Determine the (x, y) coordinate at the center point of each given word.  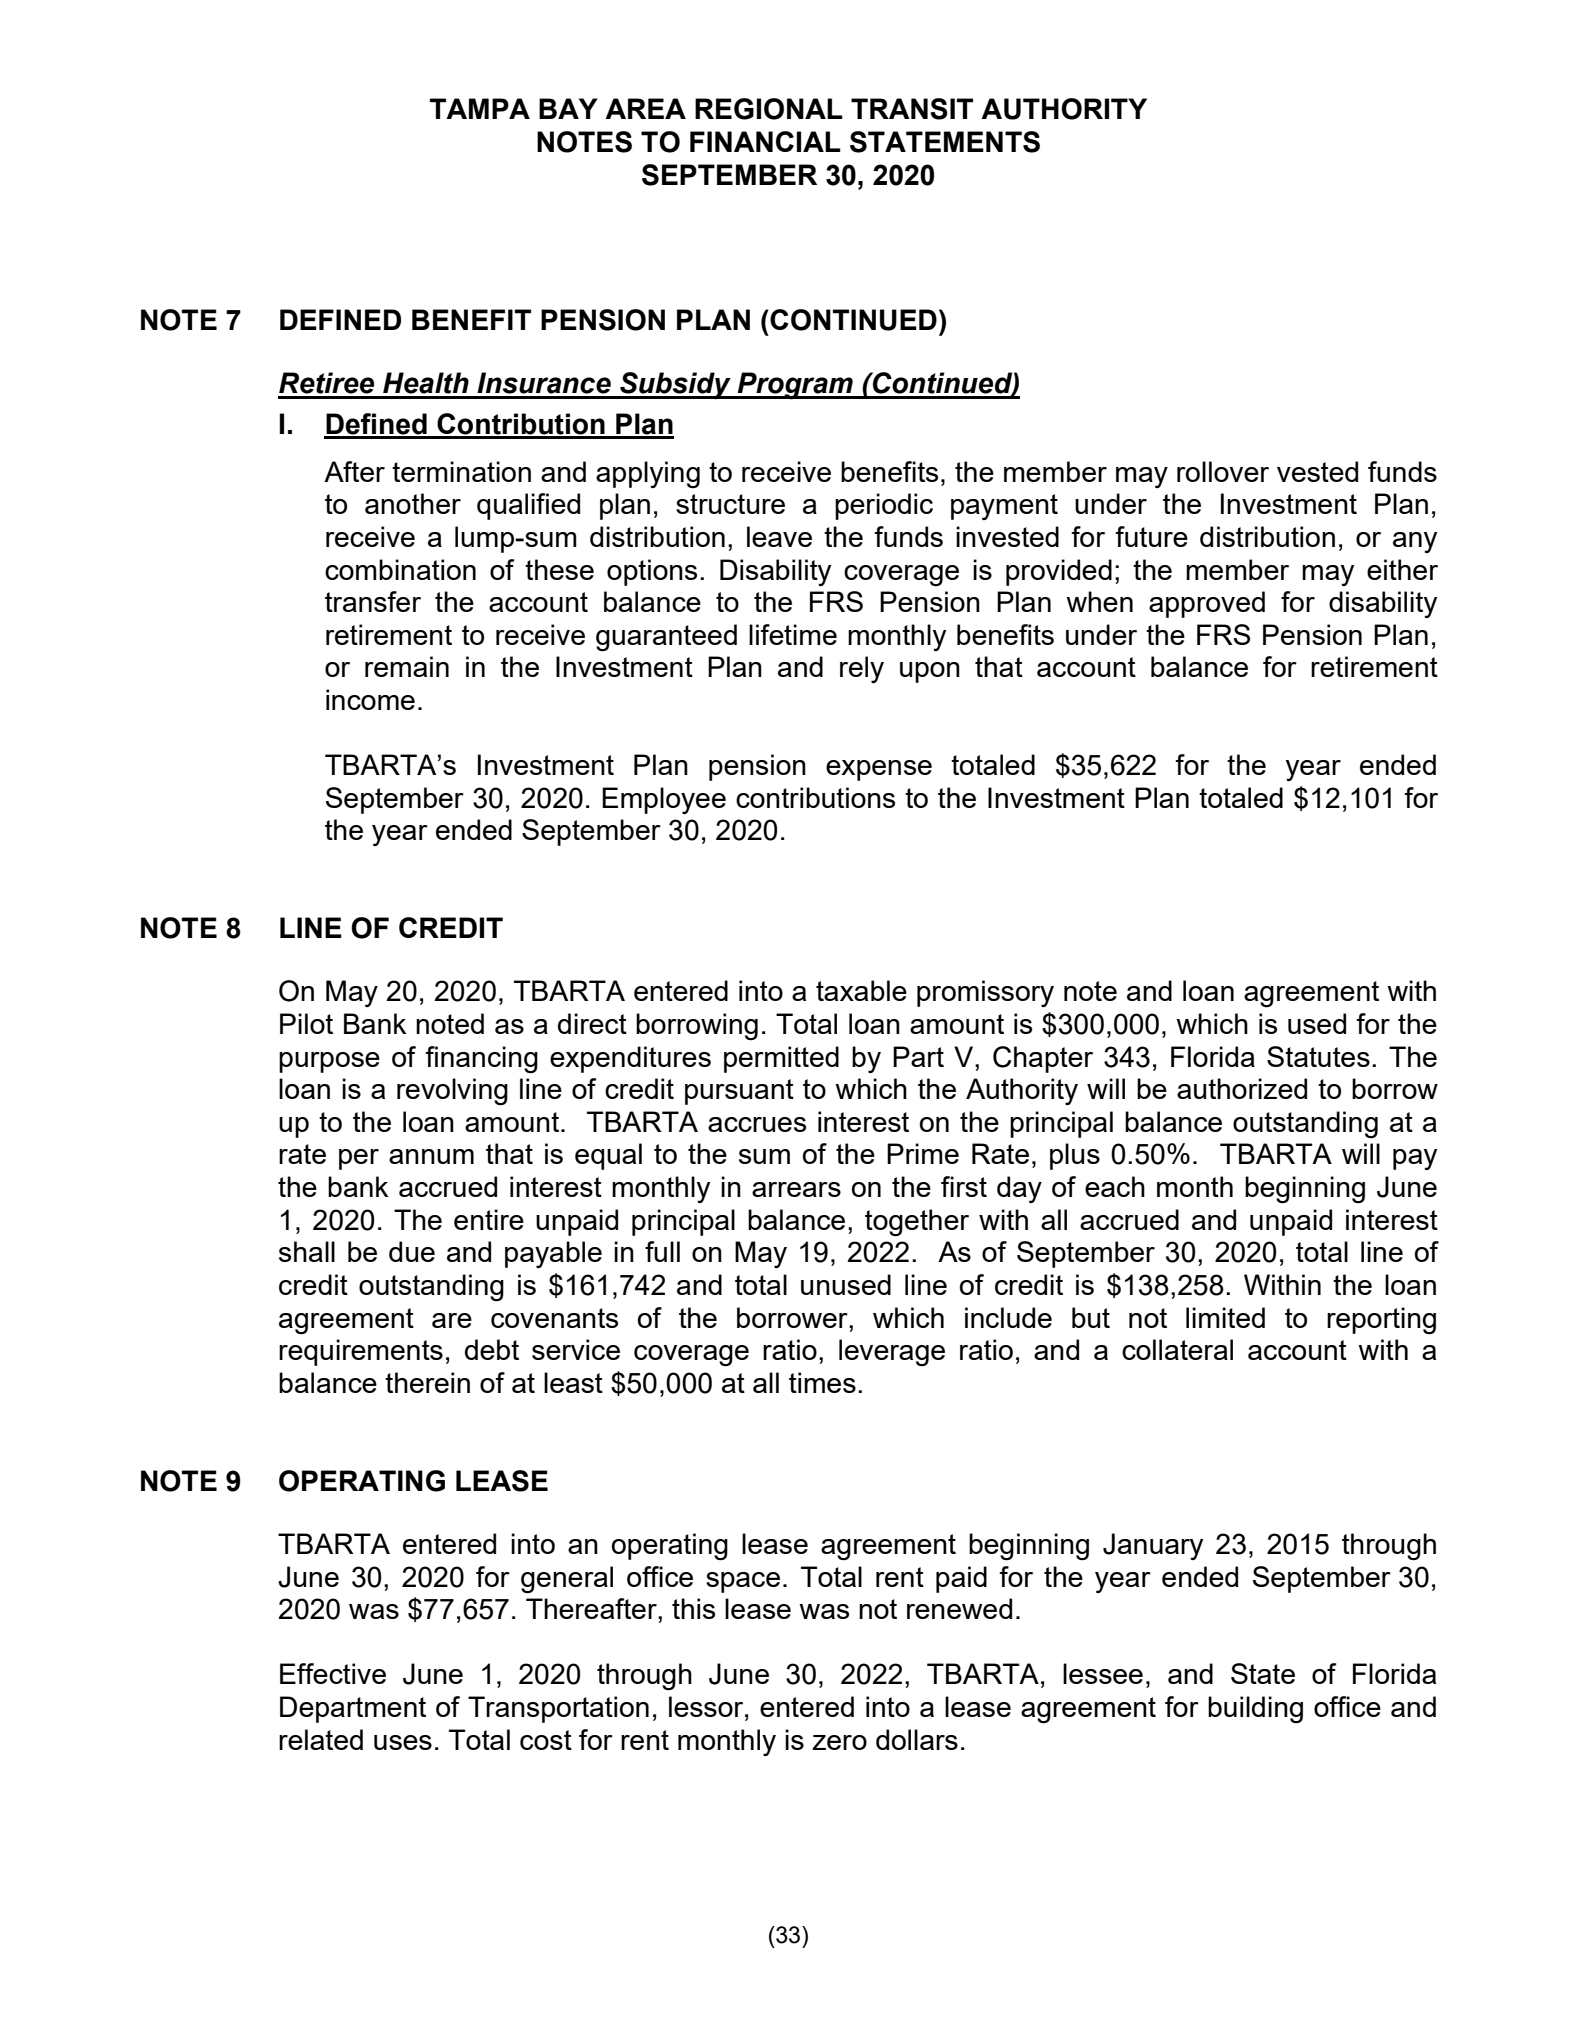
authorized (1242, 1088)
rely (862, 669)
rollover (1223, 471)
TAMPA (480, 108)
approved (1207, 604)
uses (403, 1742)
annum (431, 1156)
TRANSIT (912, 109)
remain (407, 666)
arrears (796, 1189)
